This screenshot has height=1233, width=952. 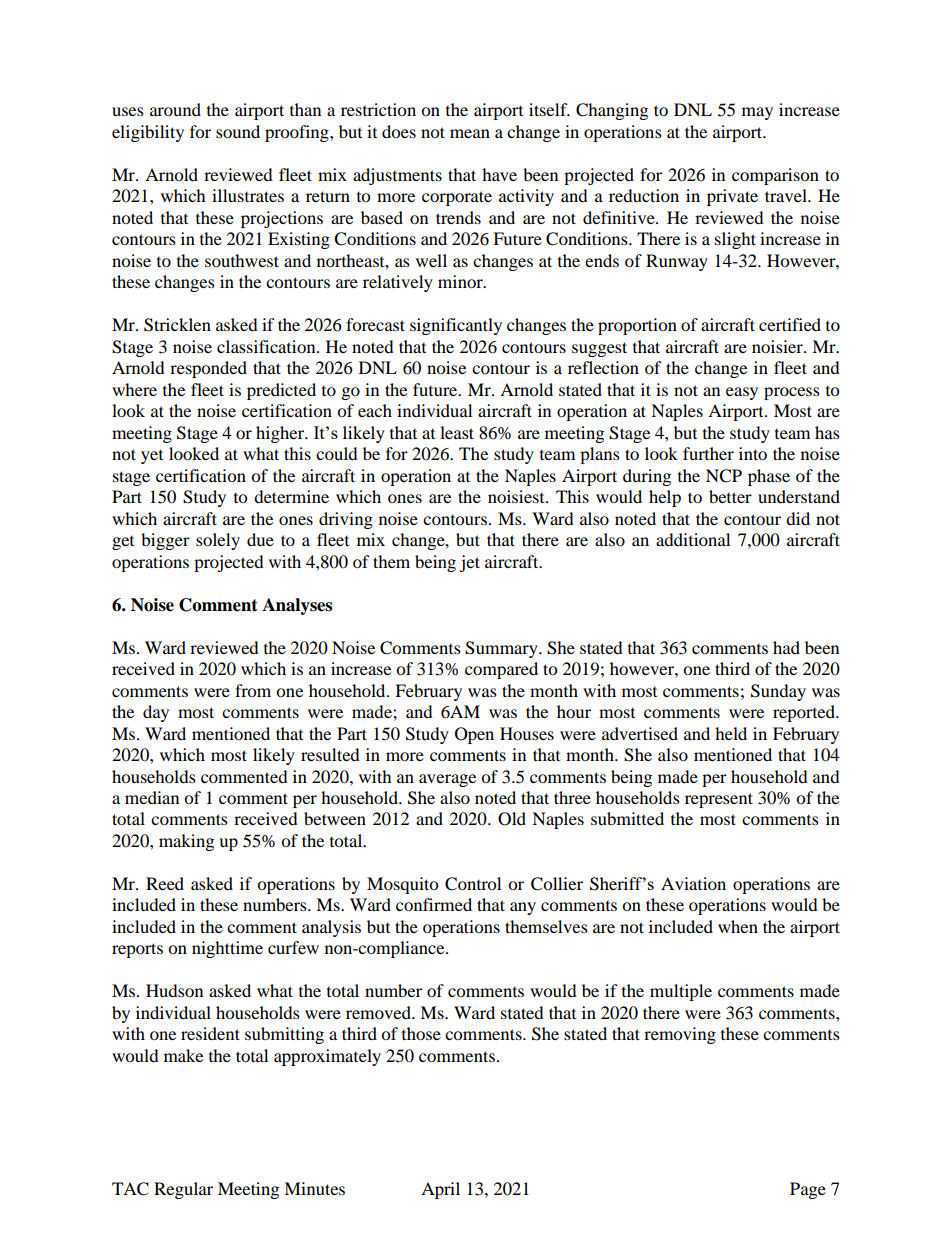 What do you see at coordinates (757, 113) in the screenshot?
I see `may` at bounding box center [757, 113].
